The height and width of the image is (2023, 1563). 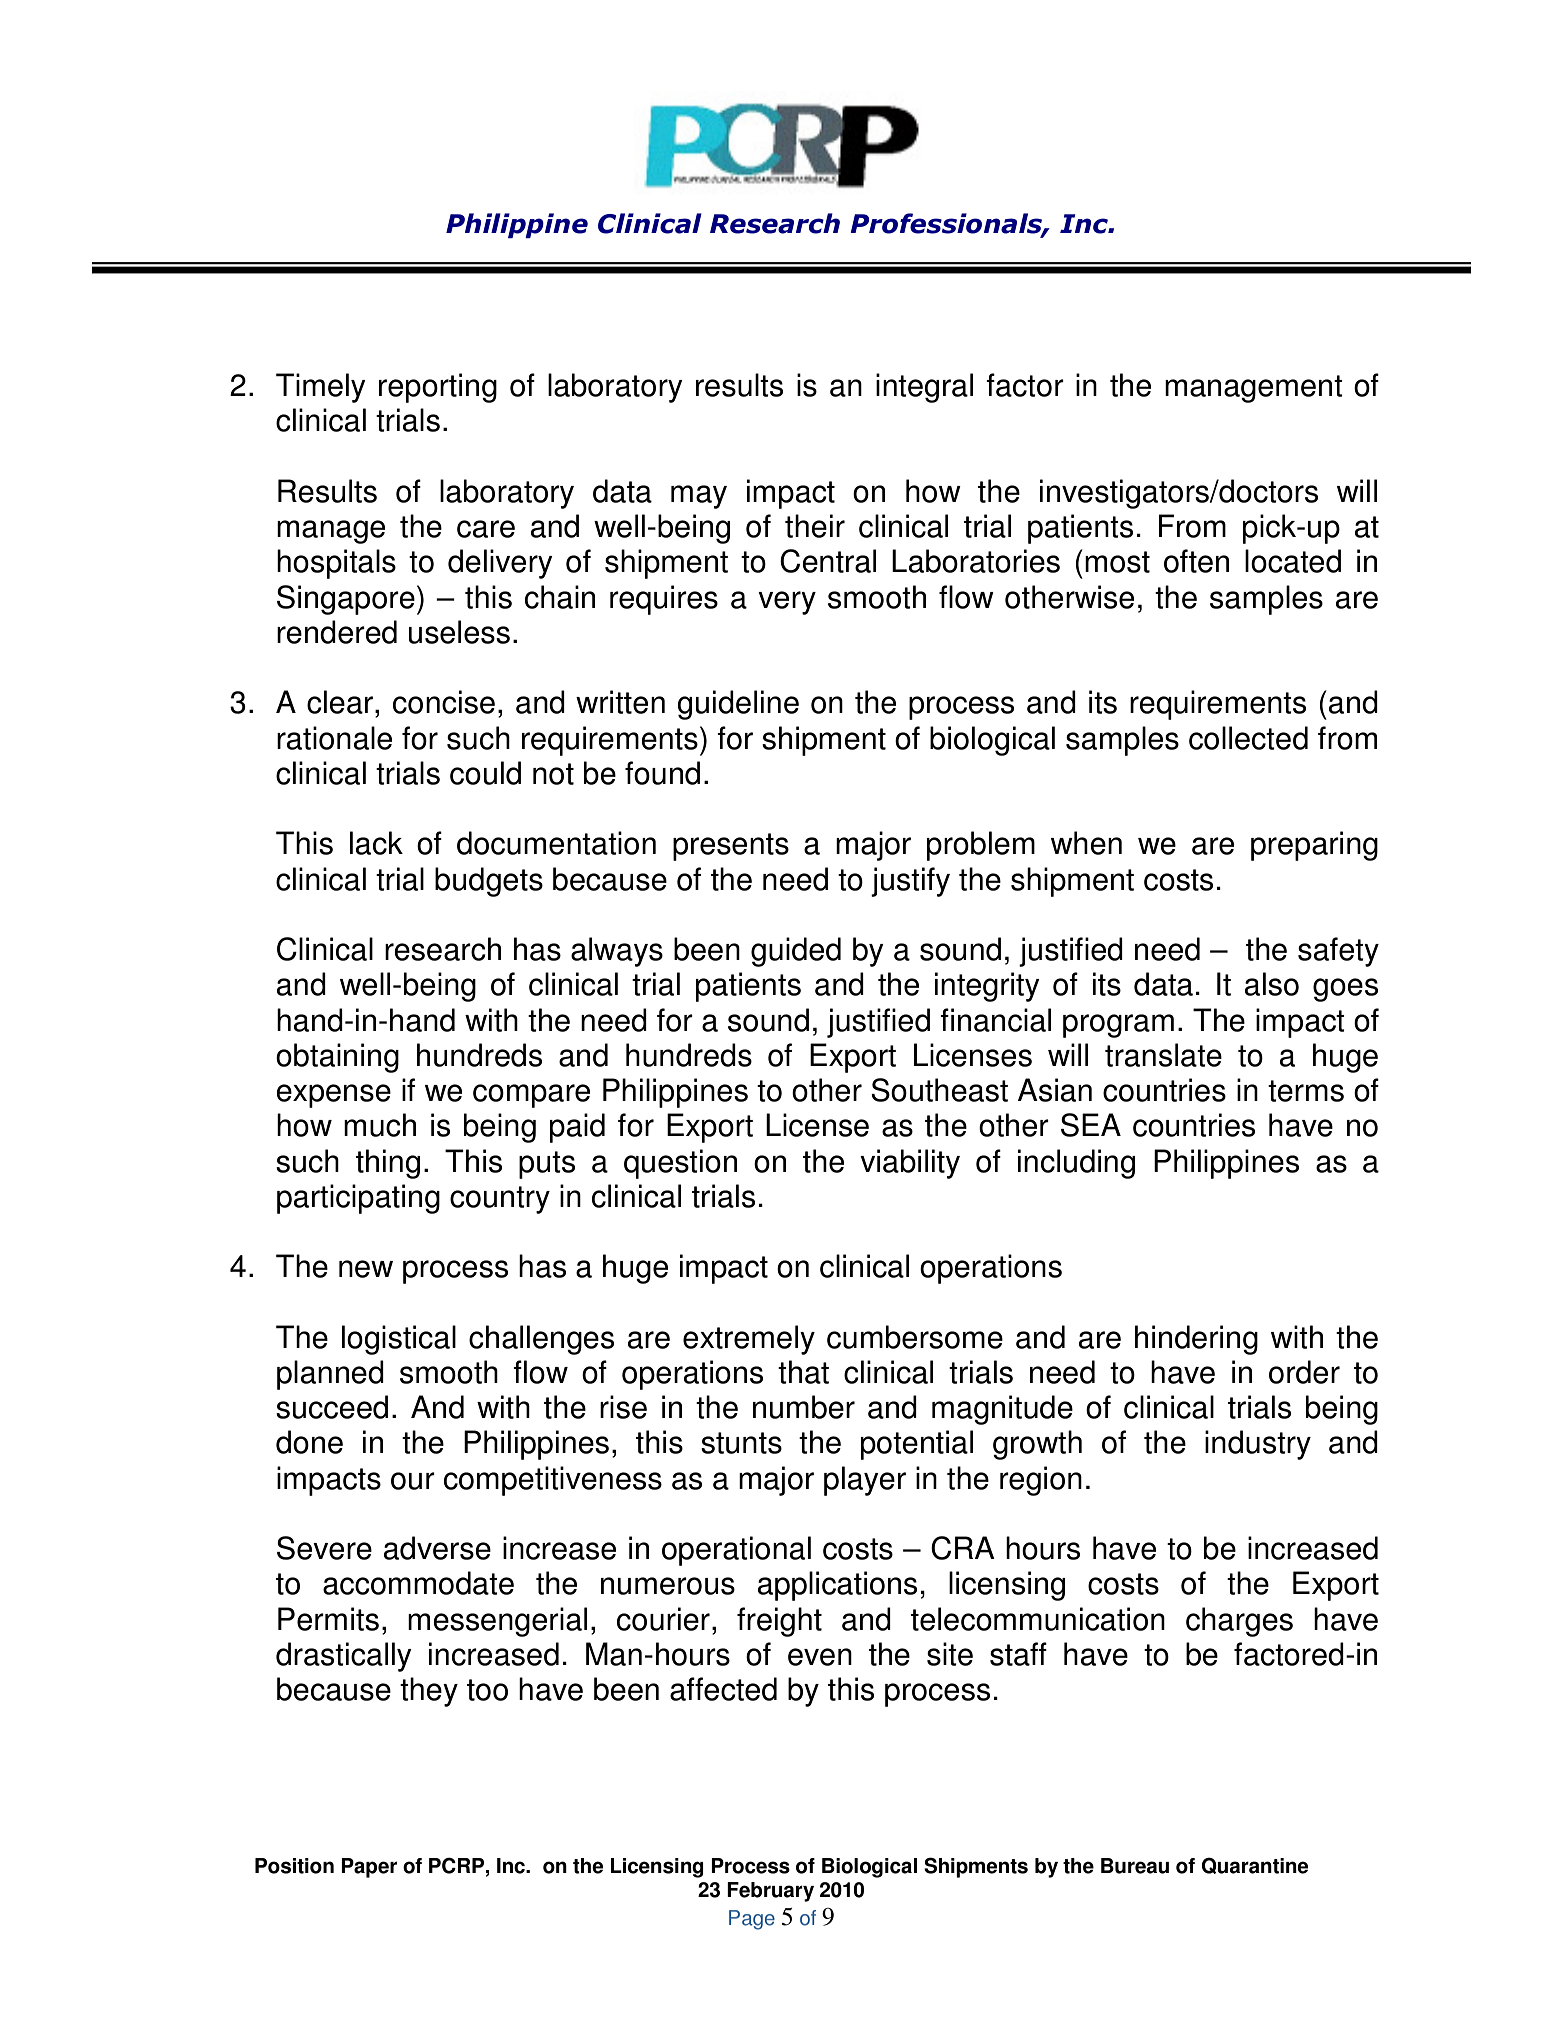 What do you see at coordinates (924, 388) in the image?
I see `integral` at bounding box center [924, 388].
